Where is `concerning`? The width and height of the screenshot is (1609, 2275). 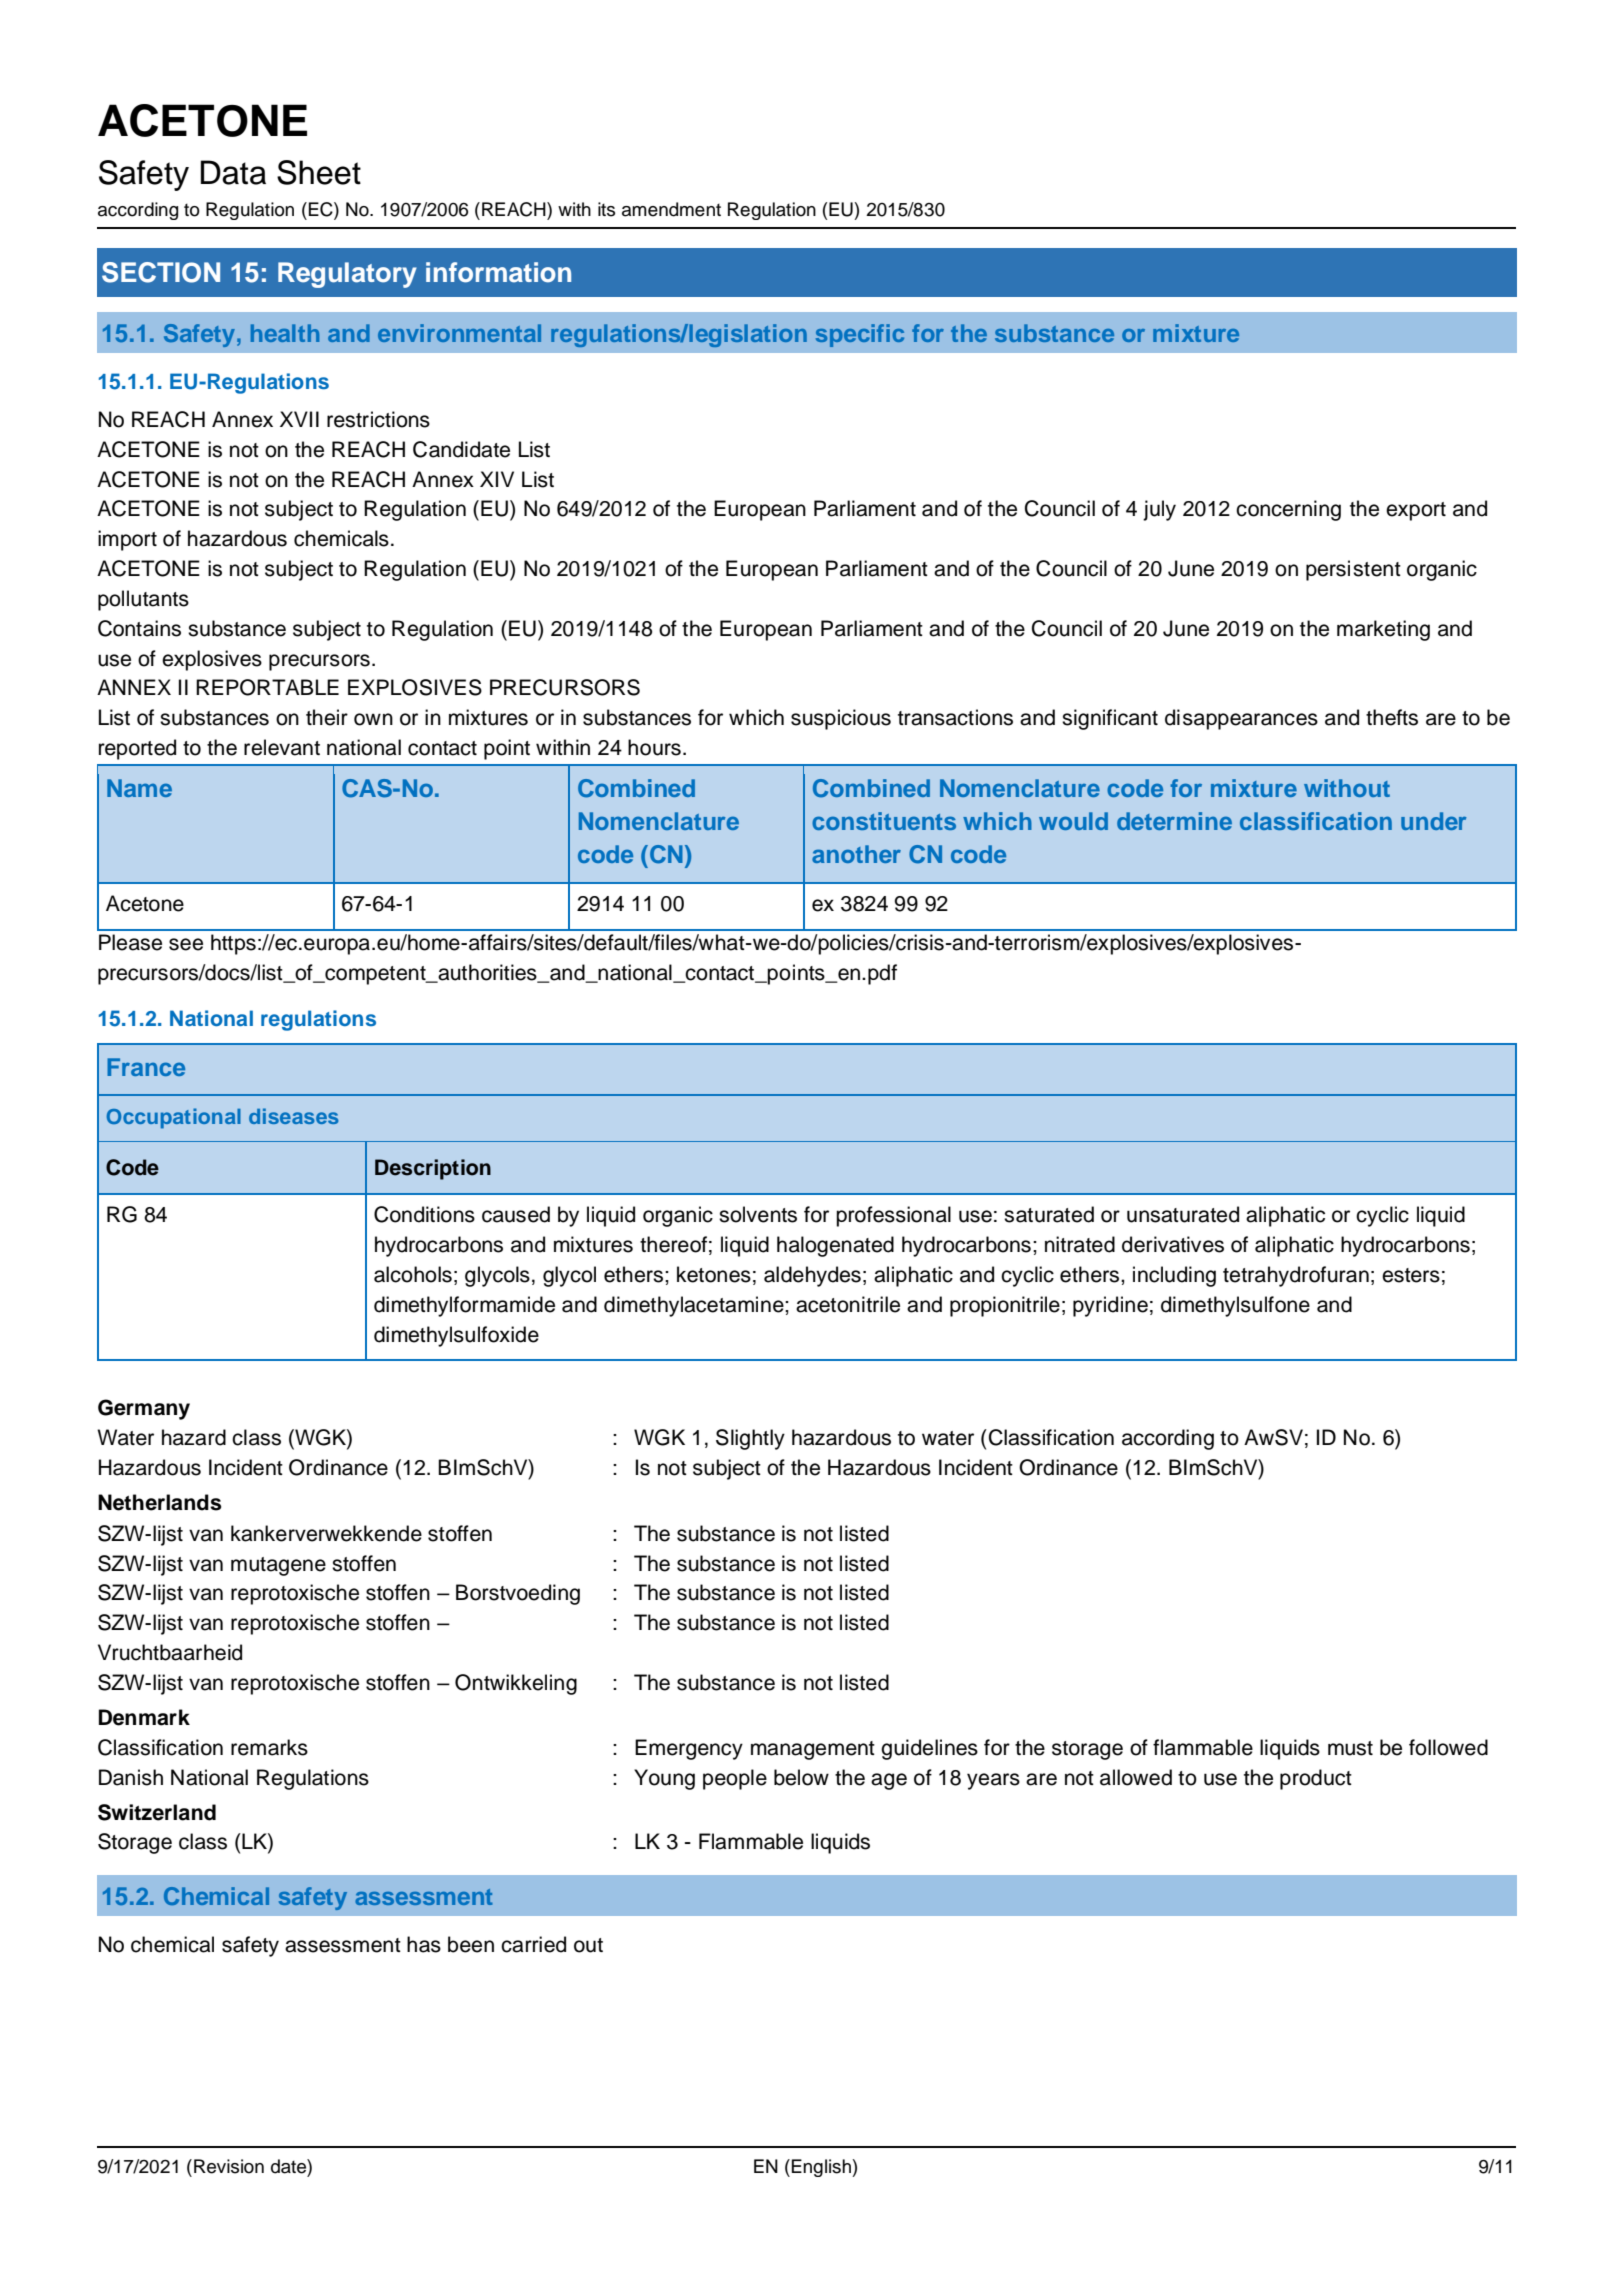 concerning is located at coordinates (1288, 510).
